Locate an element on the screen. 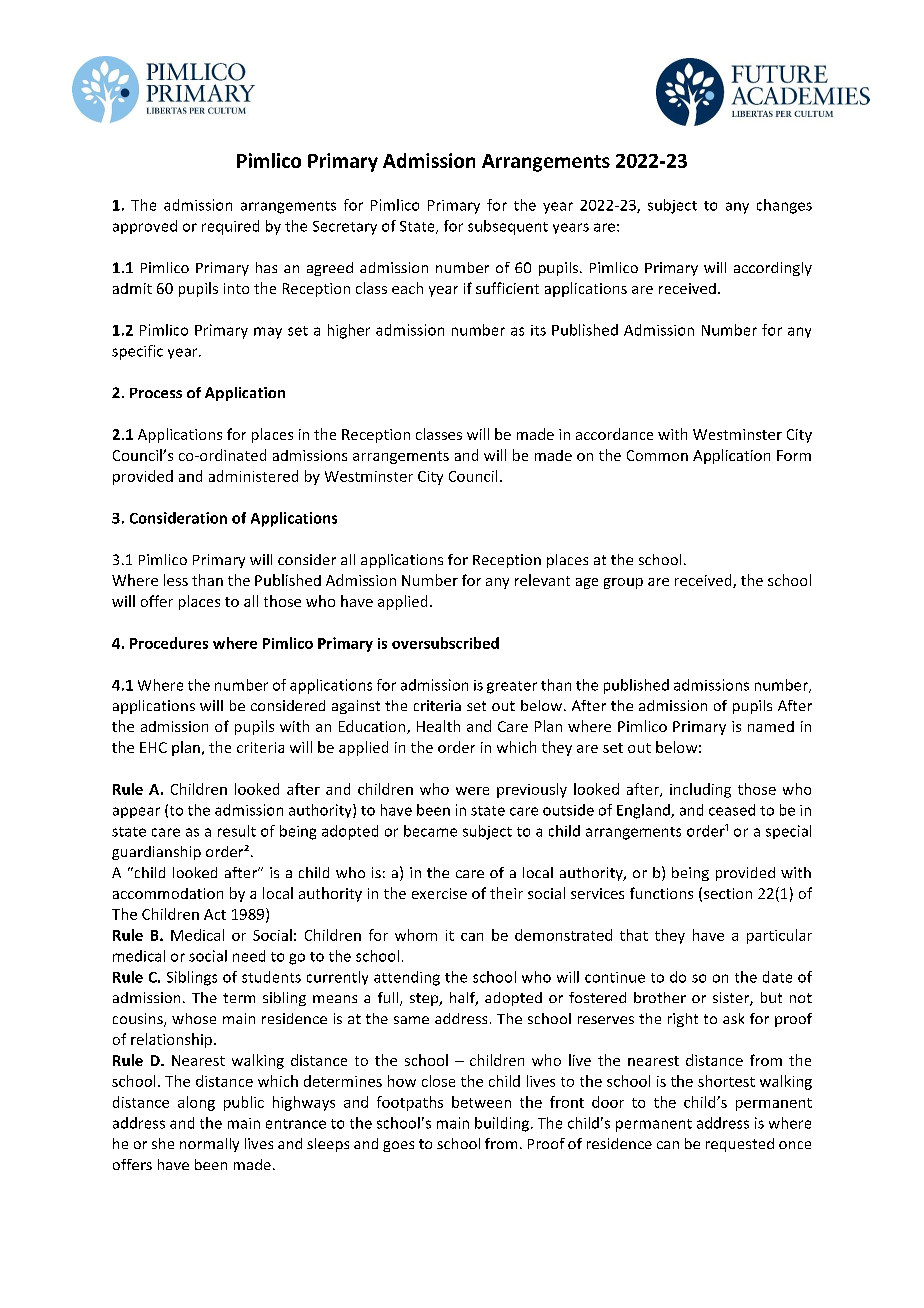  accordingly is located at coordinates (773, 269).
